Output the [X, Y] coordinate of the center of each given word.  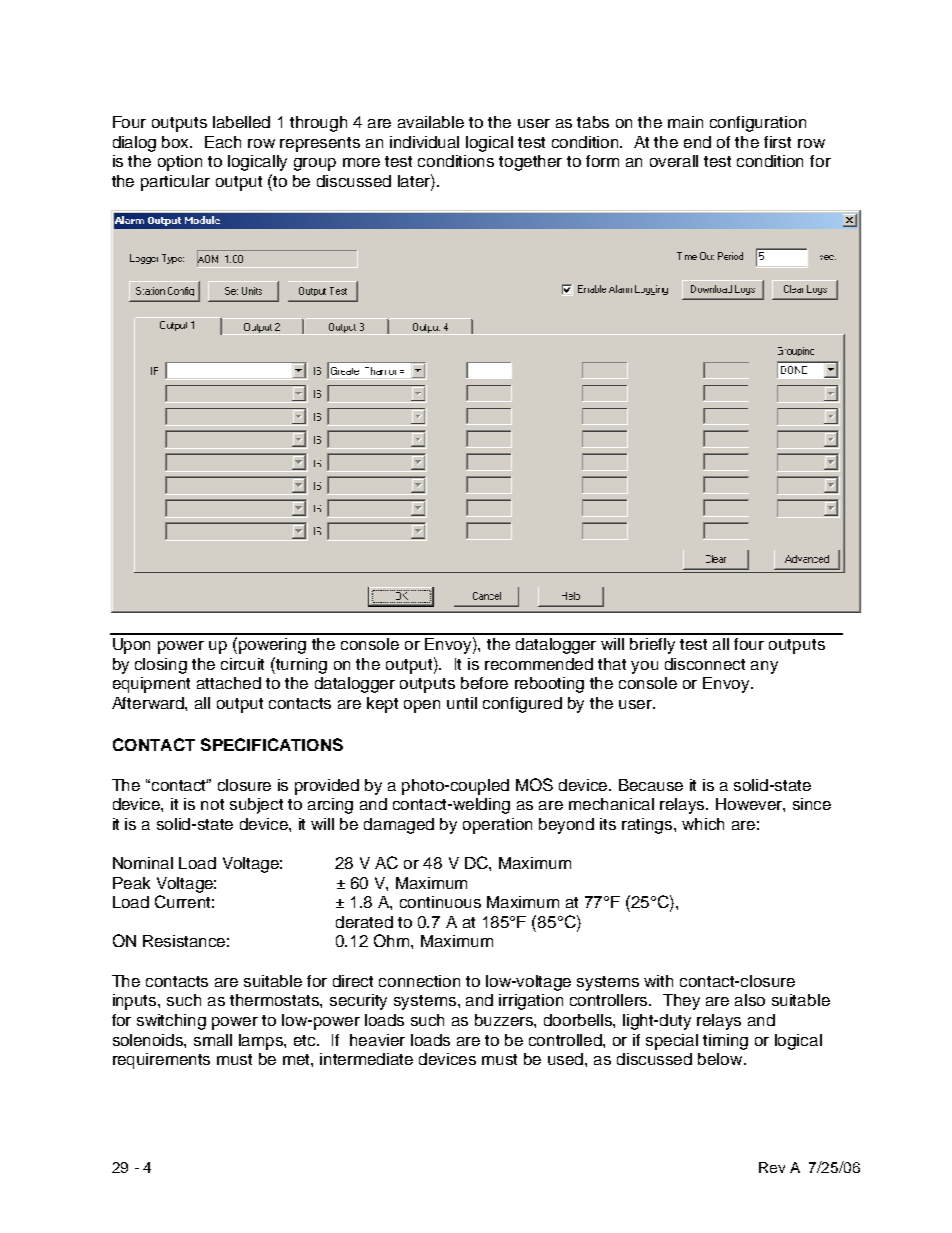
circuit [242, 664]
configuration [758, 124]
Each [223, 142]
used [567, 1059]
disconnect [705, 664]
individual [424, 142]
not [212, 804]
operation [497, 826]
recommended [539, 664]
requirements [161, 1061]
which [703, 824]
